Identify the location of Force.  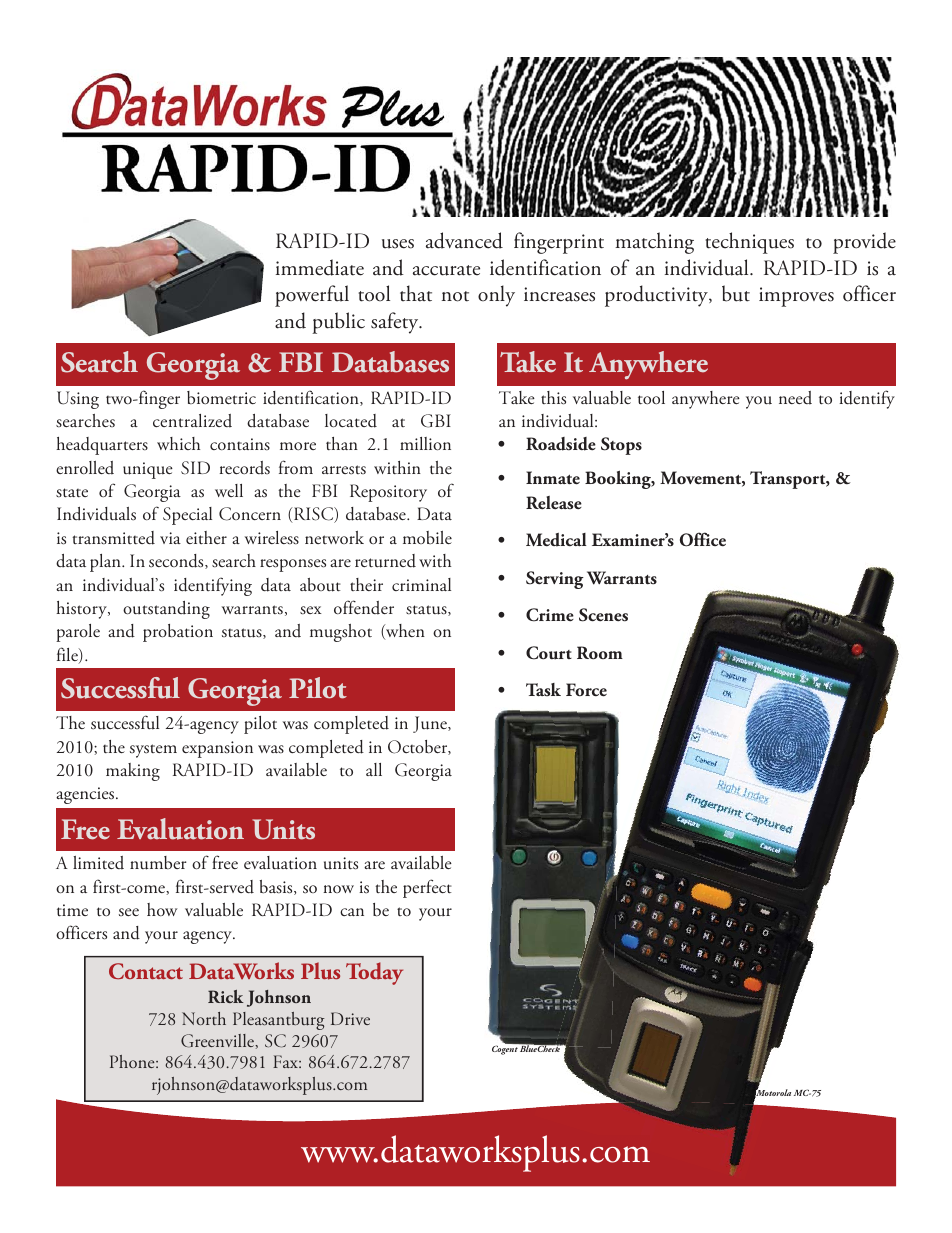
(586, 690).
